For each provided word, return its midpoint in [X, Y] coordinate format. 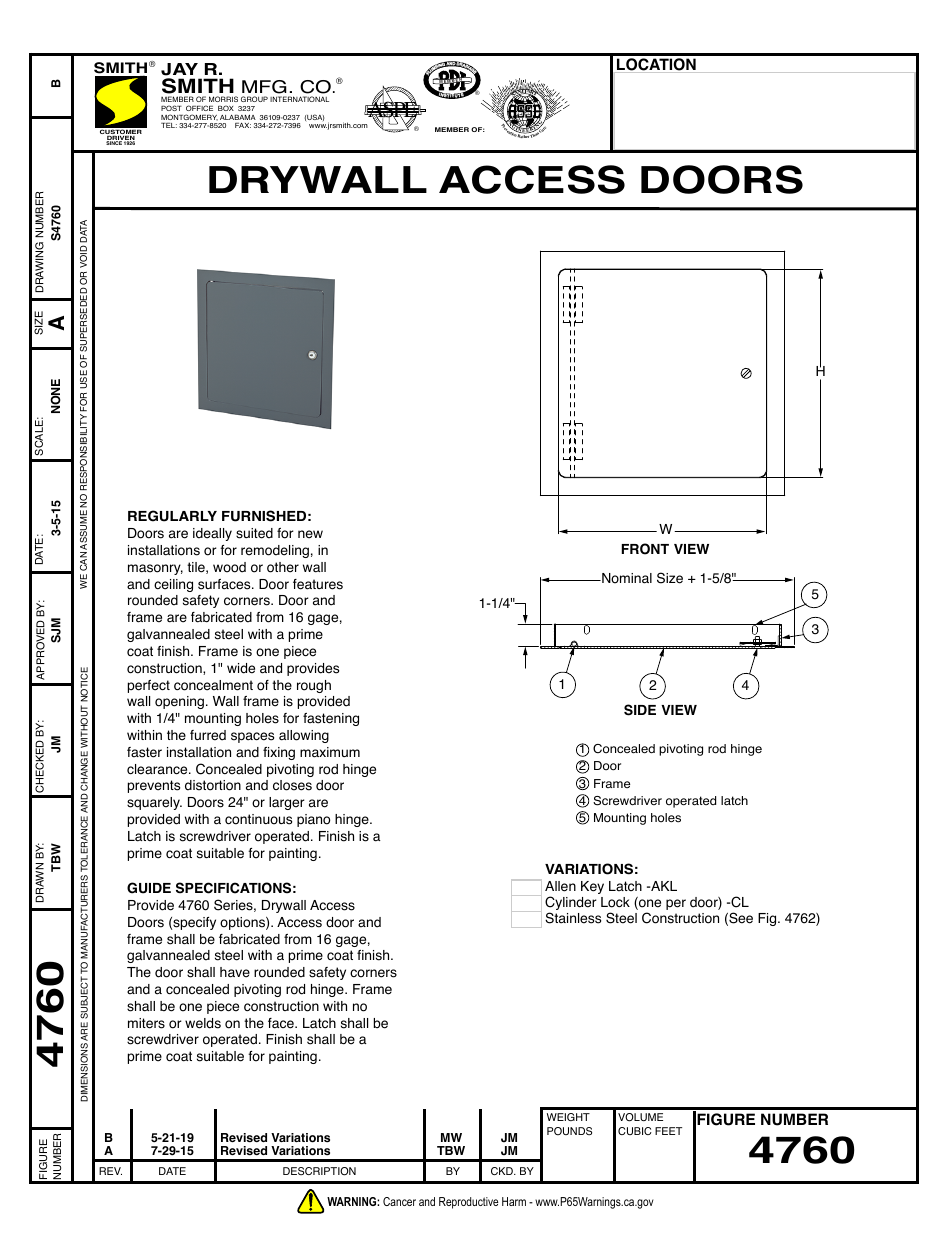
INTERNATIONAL [299, 99]
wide [241, 668]
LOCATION [656, 65]
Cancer [399, 1201]
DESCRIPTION [319, 1171]
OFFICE [199, 108]
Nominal [626, 578]
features [318, 584]
